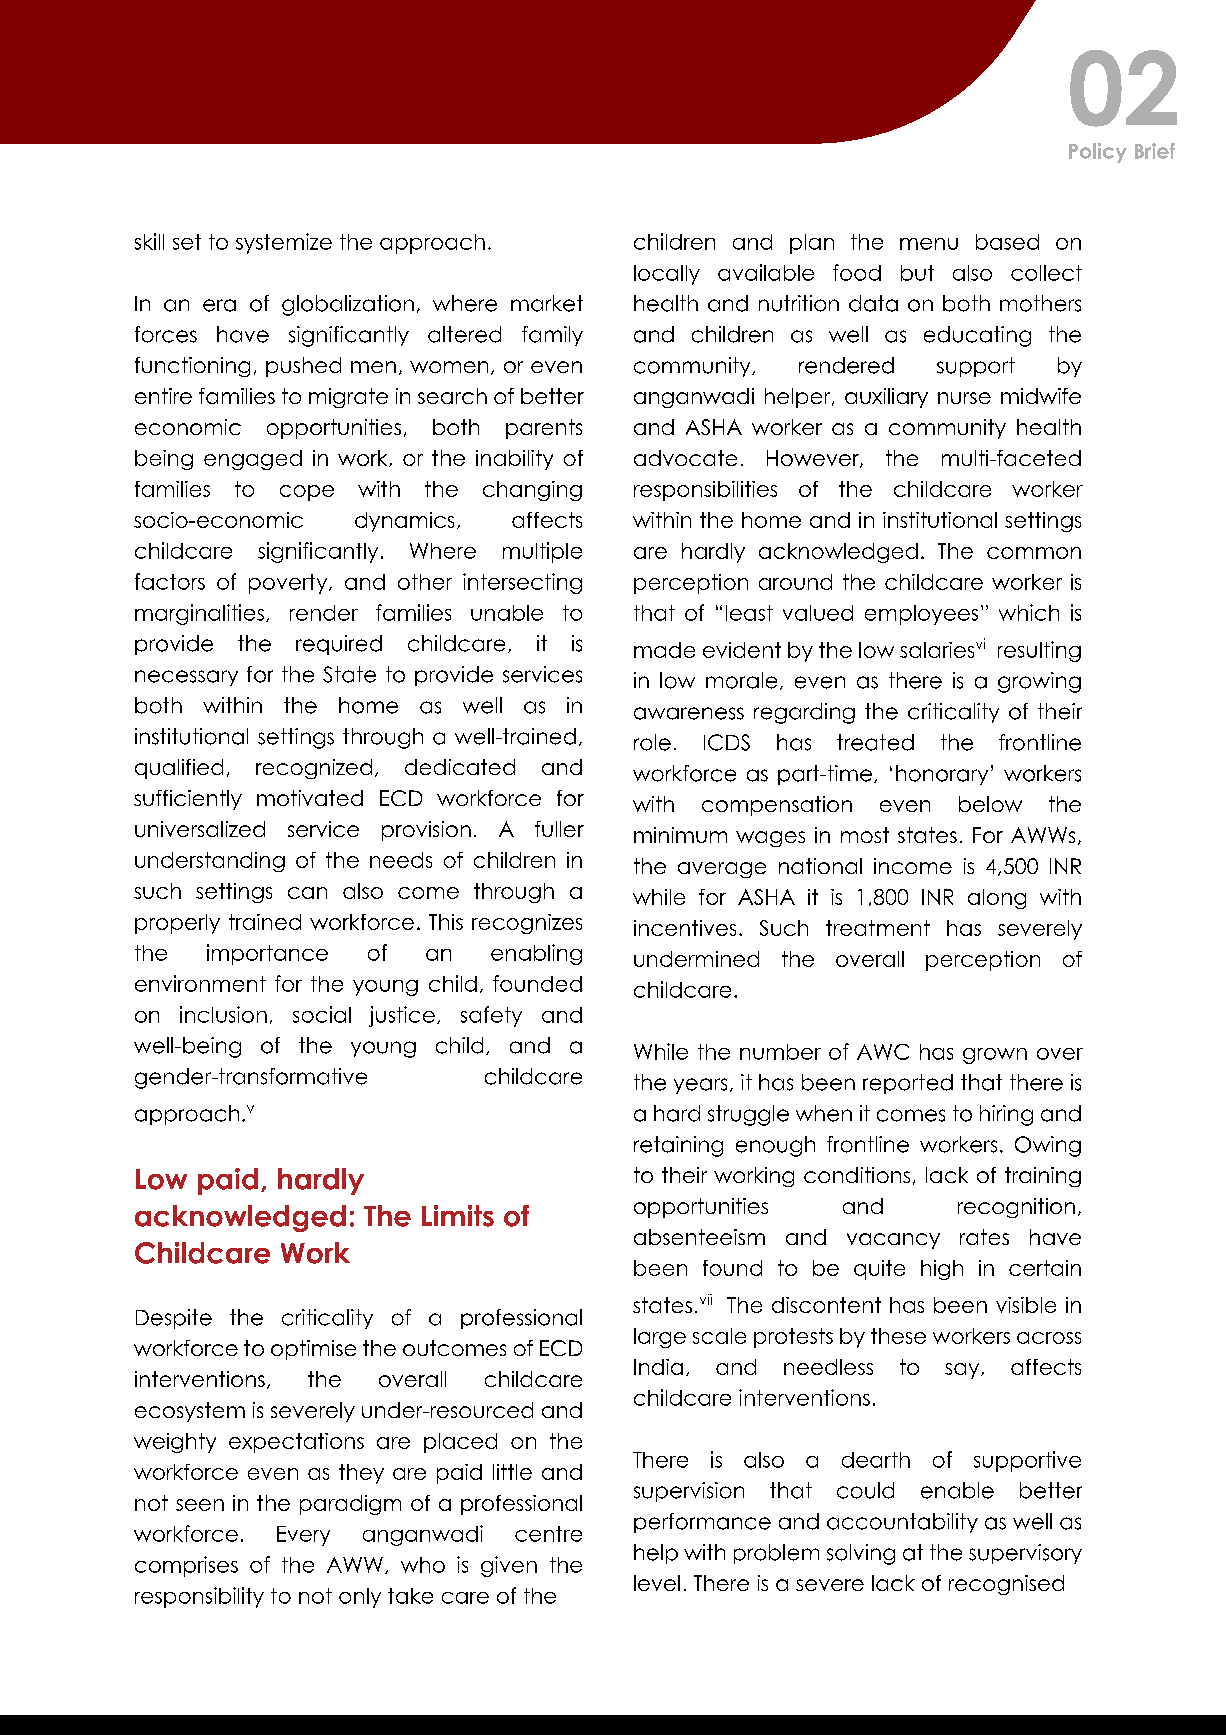 This screenshot has width=1226, height=1735. Describe the element at coordinates (348, 305) in the screenshot. I see `globalization` at that location.
